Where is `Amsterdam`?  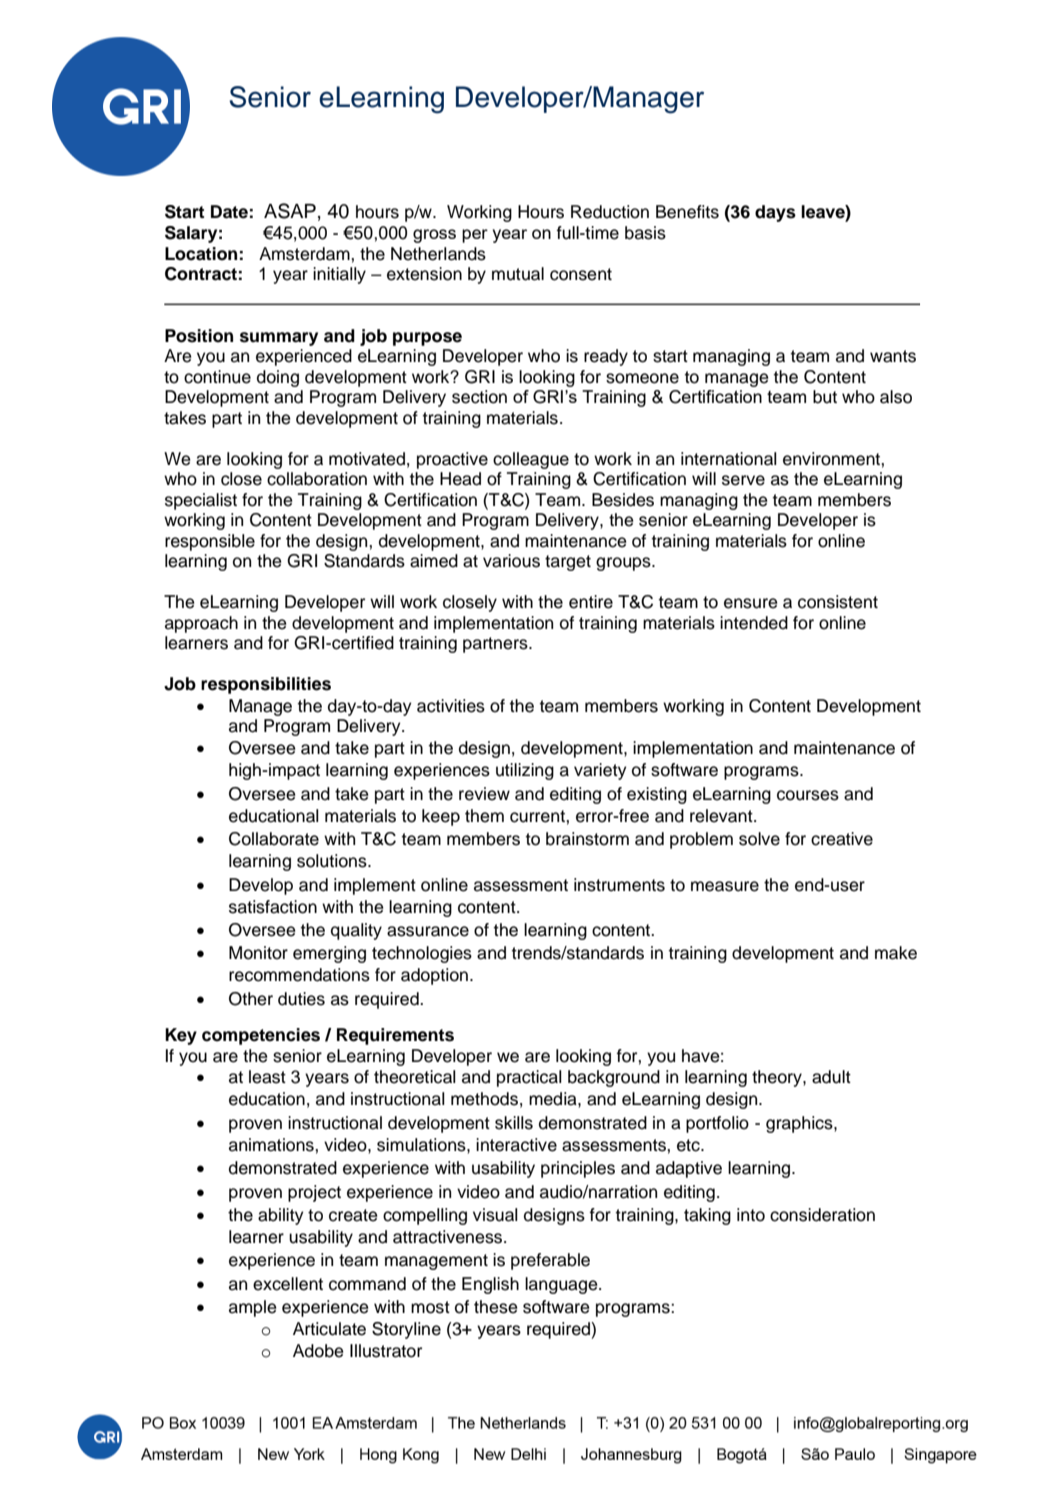
Amsterdam is located at coordinates (305, 254).
